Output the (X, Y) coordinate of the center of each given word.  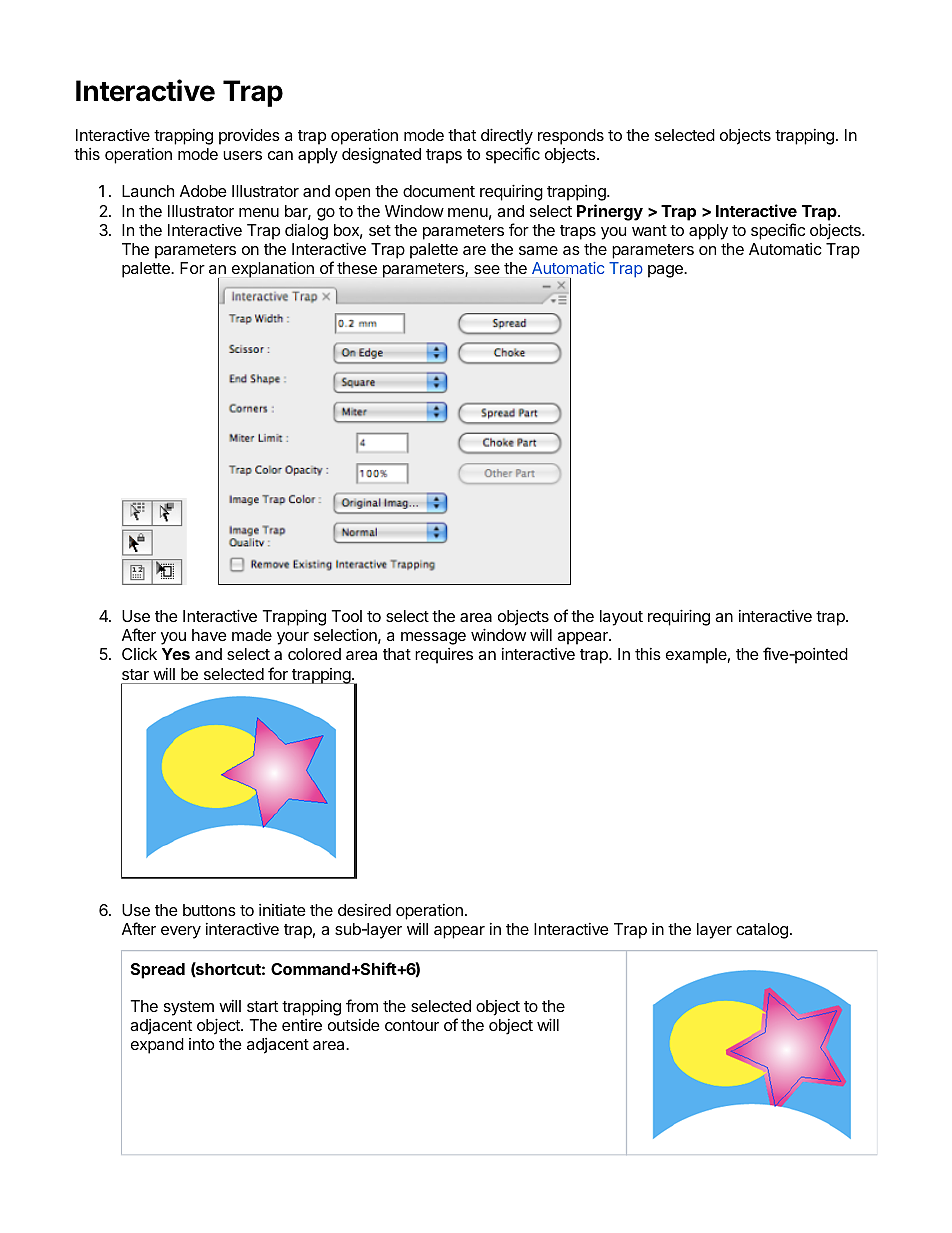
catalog (762, 931)
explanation (273, 270)
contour (412, 1025)
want (649, 230)
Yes (176, 654)
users (242, 155)
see (487, 269)
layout (621, 618)
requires (444, 656)
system (189, 1008)
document (439, 191)
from (362, 1005)
